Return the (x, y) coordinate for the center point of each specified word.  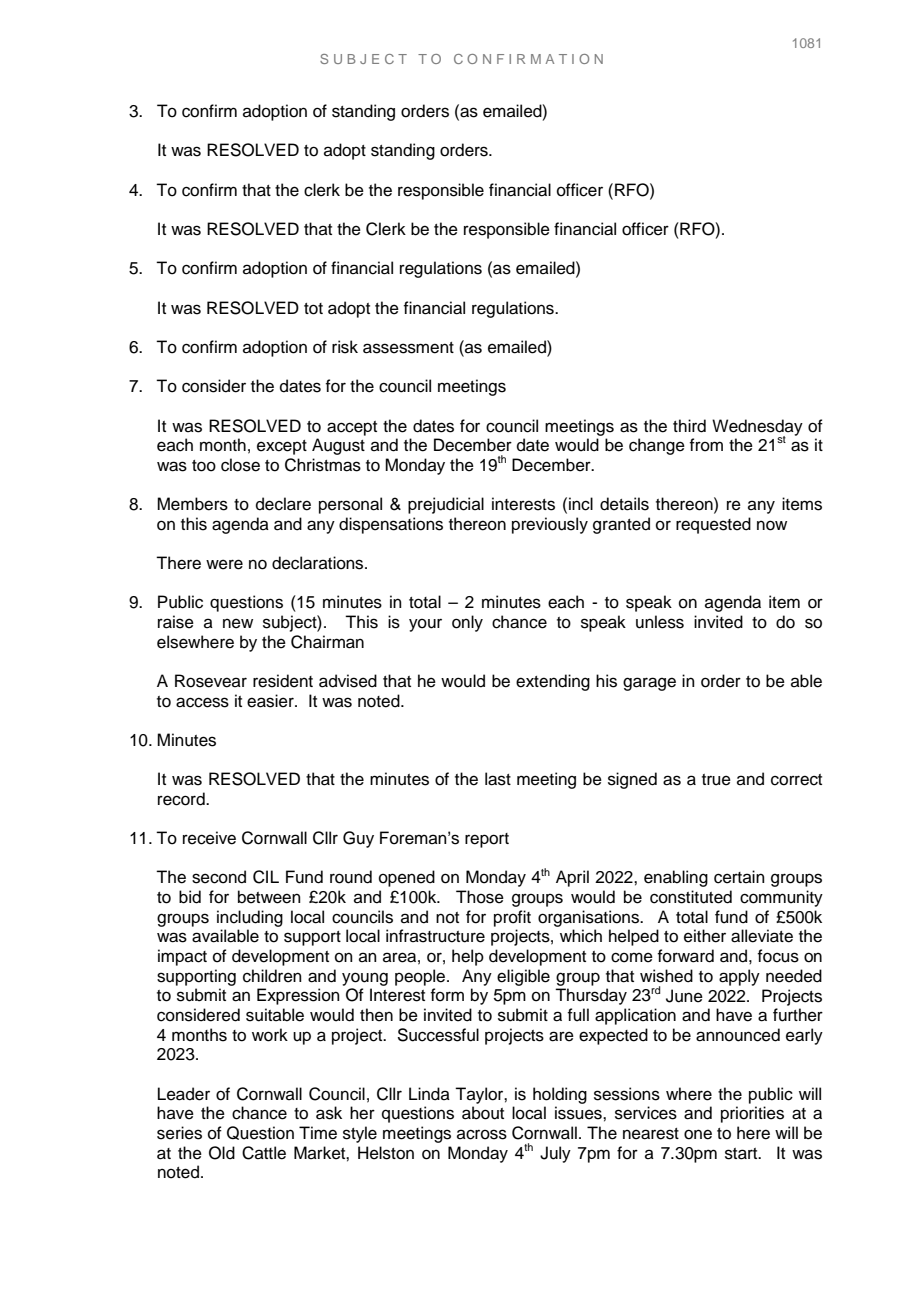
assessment (408, 348)
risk (345, 347)
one (698, 1134)
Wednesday (757, 428)
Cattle (264, 1153)
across (482, 1134)
